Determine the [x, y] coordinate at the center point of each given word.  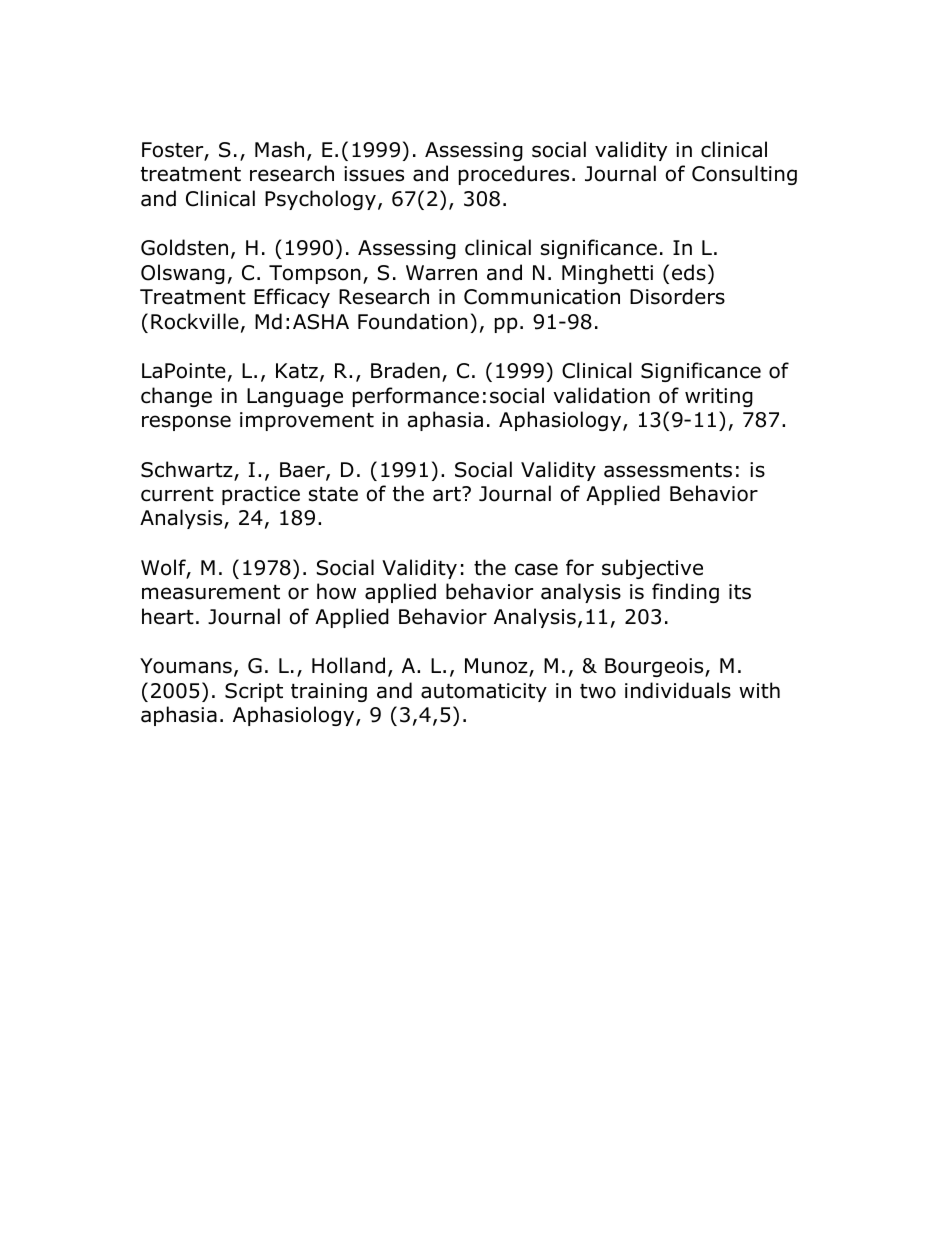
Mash [279, 149]
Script [254, 692]
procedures [514, 175]
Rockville [195, 321]
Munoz [497, 667]
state [333, 494]
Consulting [744, 175]
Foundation [413, 321]
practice [261, 495]
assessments [668, 470]
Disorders [677, 296]
